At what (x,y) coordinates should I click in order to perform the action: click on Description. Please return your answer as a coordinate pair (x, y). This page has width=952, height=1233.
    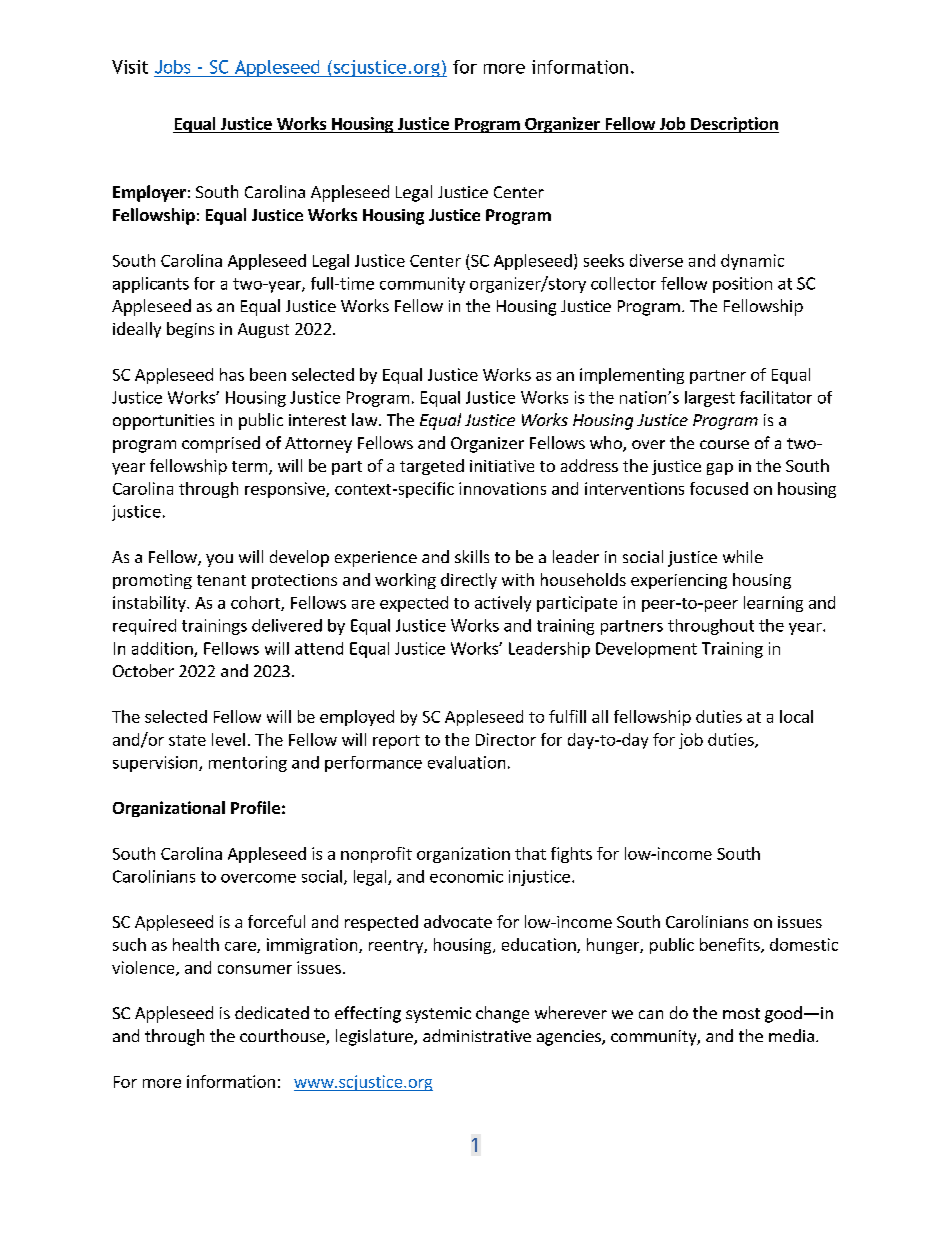
    Looking at the image, I should click on (734, 125).
